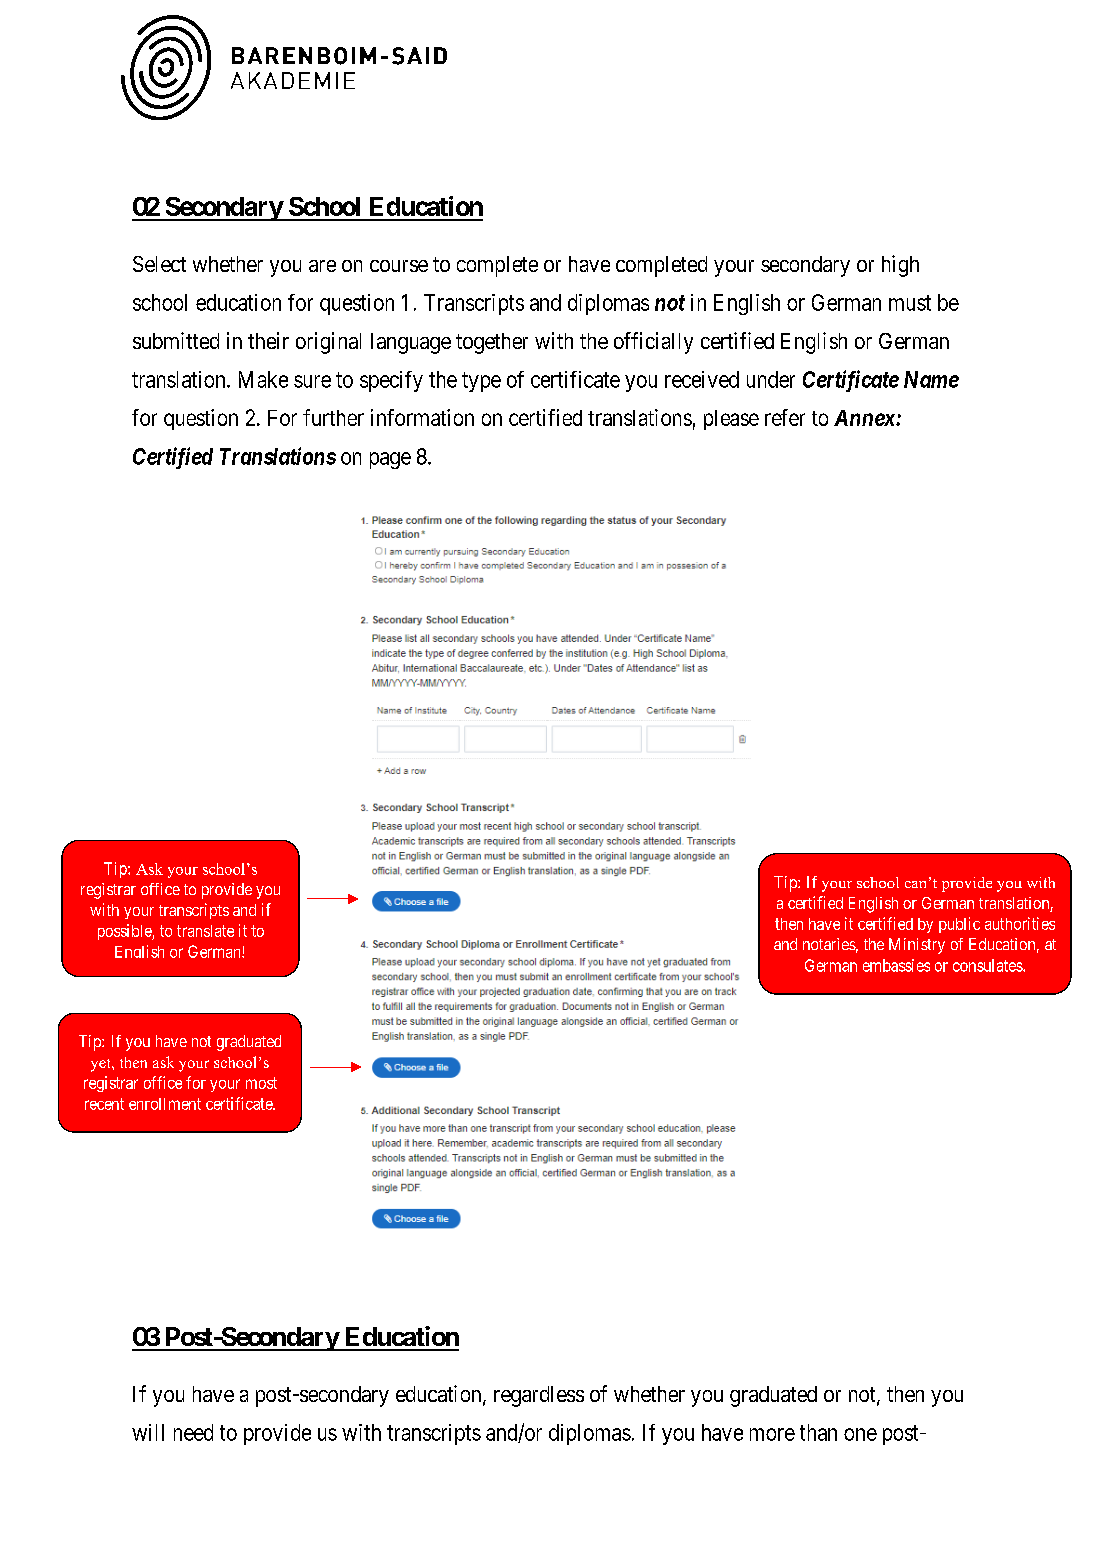  Describe the element at coordinates (176, 340) in the screenshot. I see `submitted` at that location.
